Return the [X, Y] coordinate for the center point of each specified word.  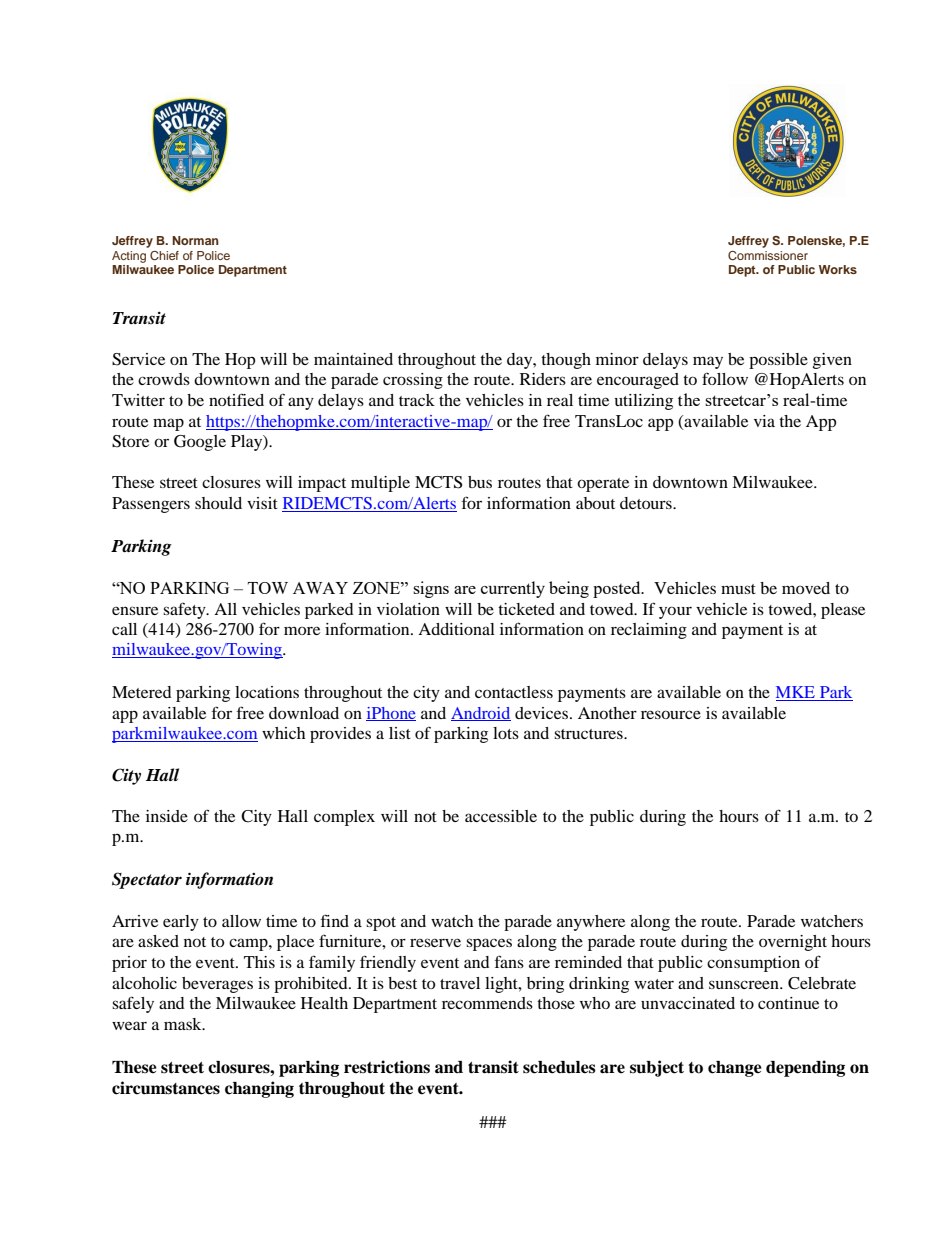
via [764, 421]
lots [506, 733]
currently [513, 589]
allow [241, 921]
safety [185, 610]
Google [200, 443]
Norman [195, 240]
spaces [489, 944]
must [738, 589]
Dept [743, 271]
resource [671, 714]
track [417, 400]
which [283, 733]
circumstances [166, 1088]
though [566, 361]
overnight [793, 943]
